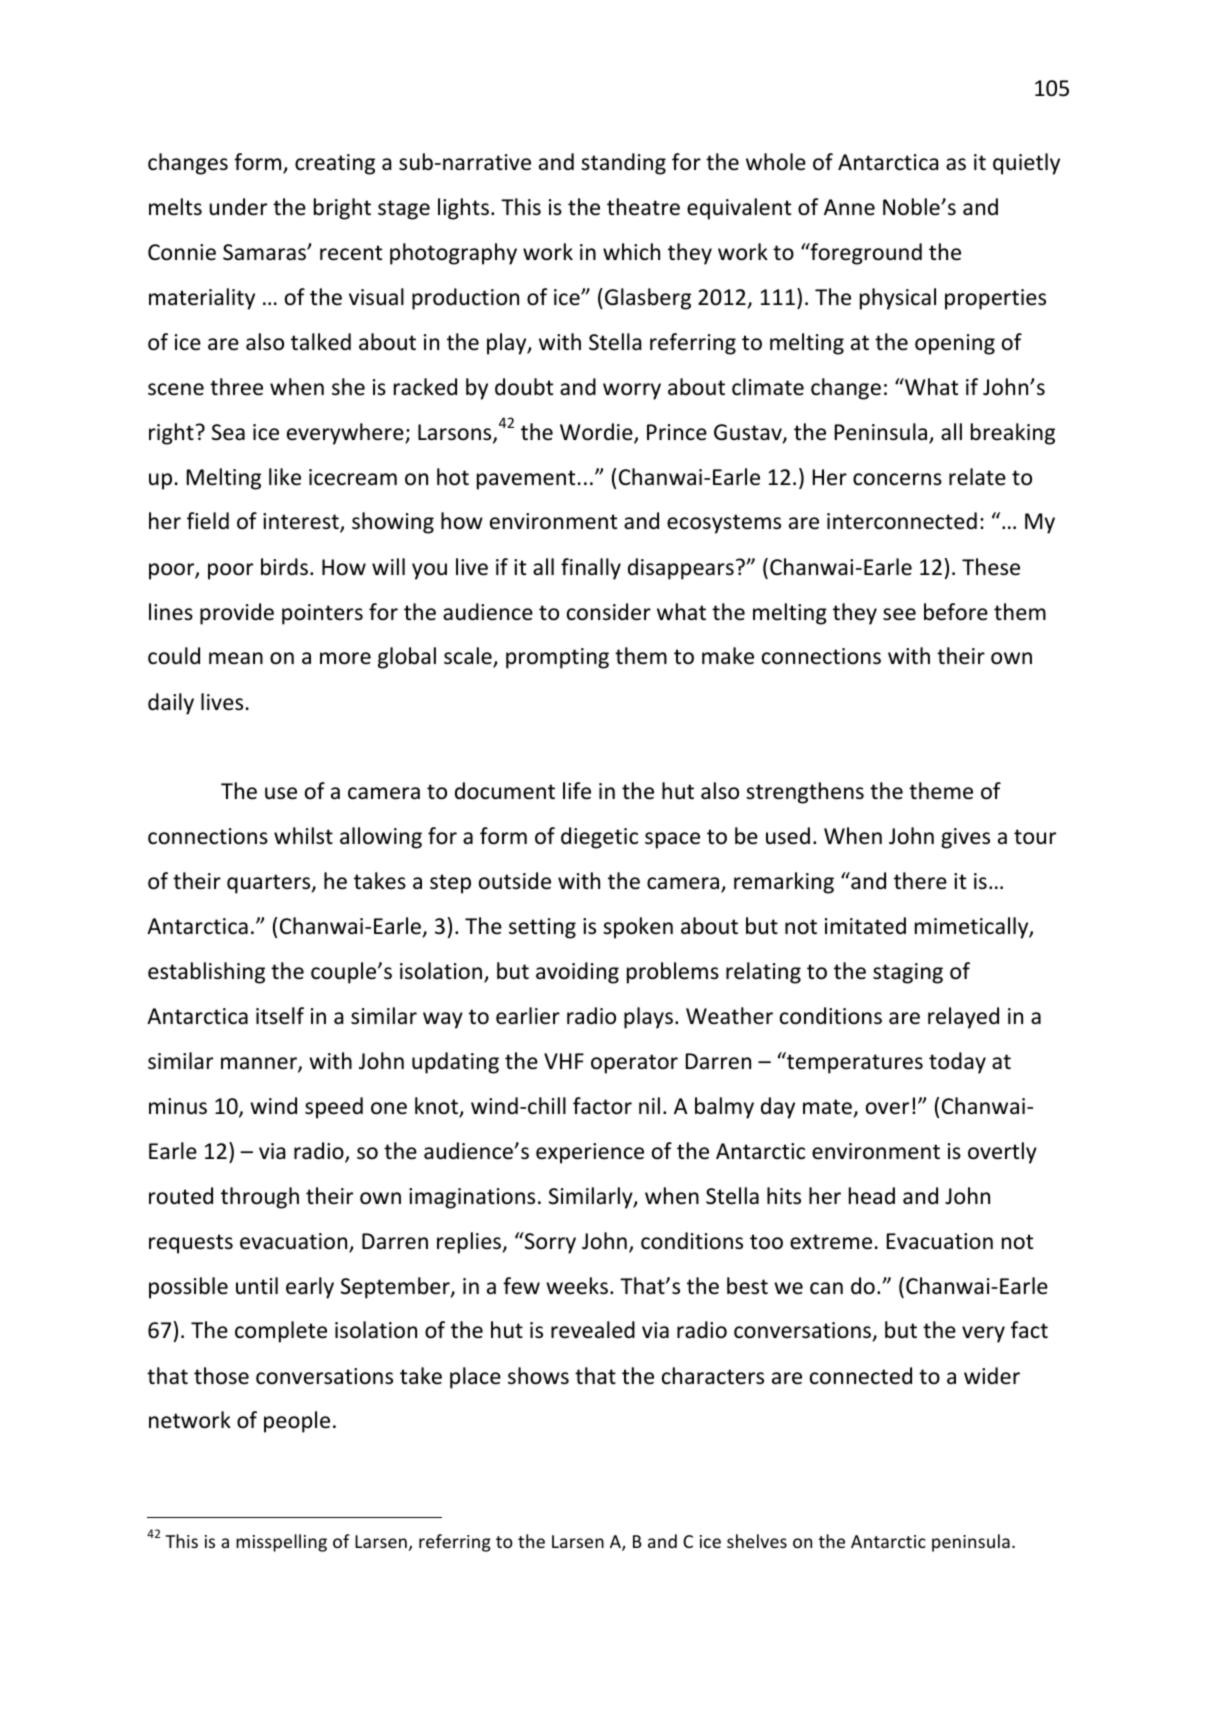 Image resolution: width=1218 pixels, height=1722 pixels. Describe the element at coordinates (1026, 164) in the image. I see `quietly` at that location.
